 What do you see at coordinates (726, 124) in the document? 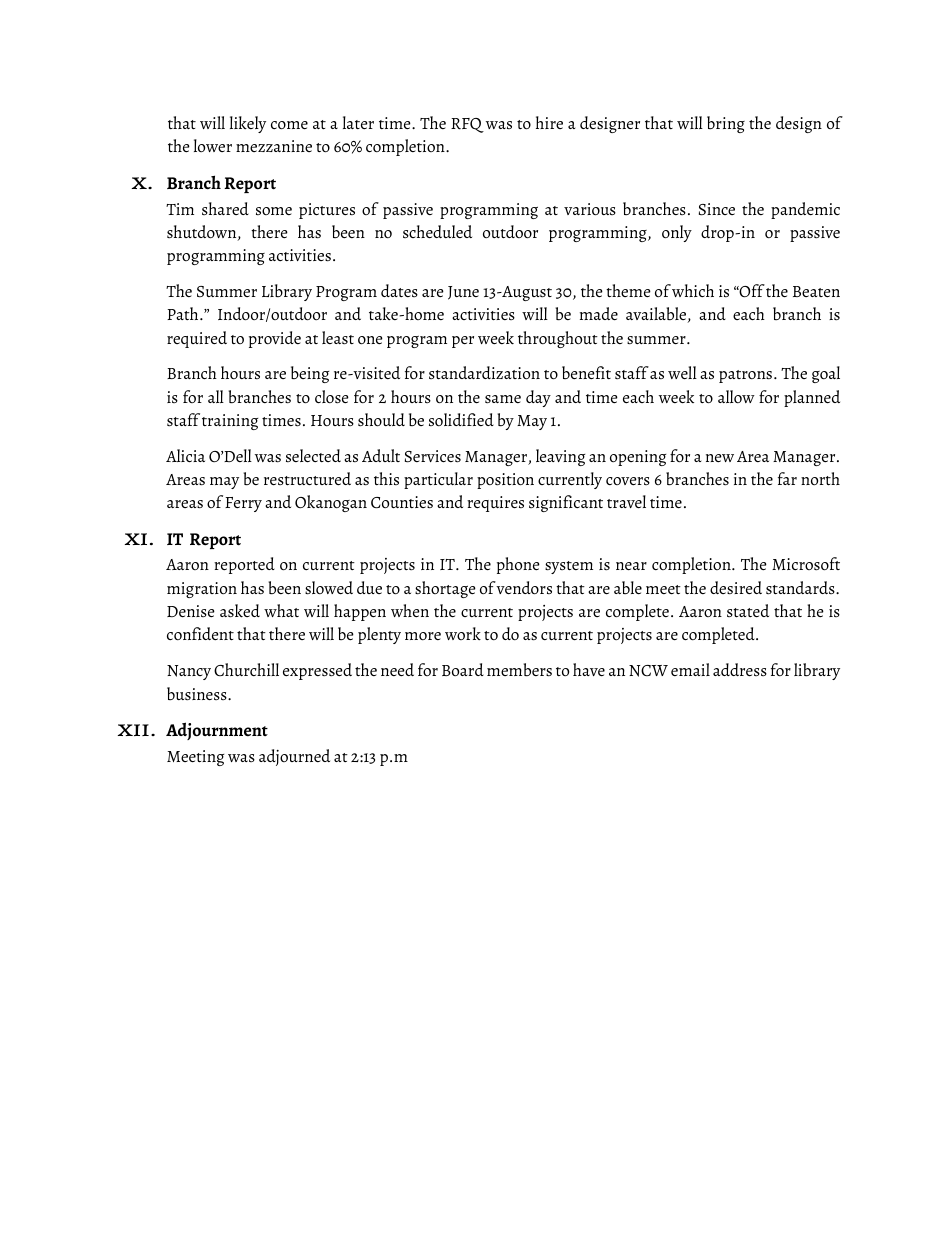
I see `bring` at bounding box center [726, 124].
